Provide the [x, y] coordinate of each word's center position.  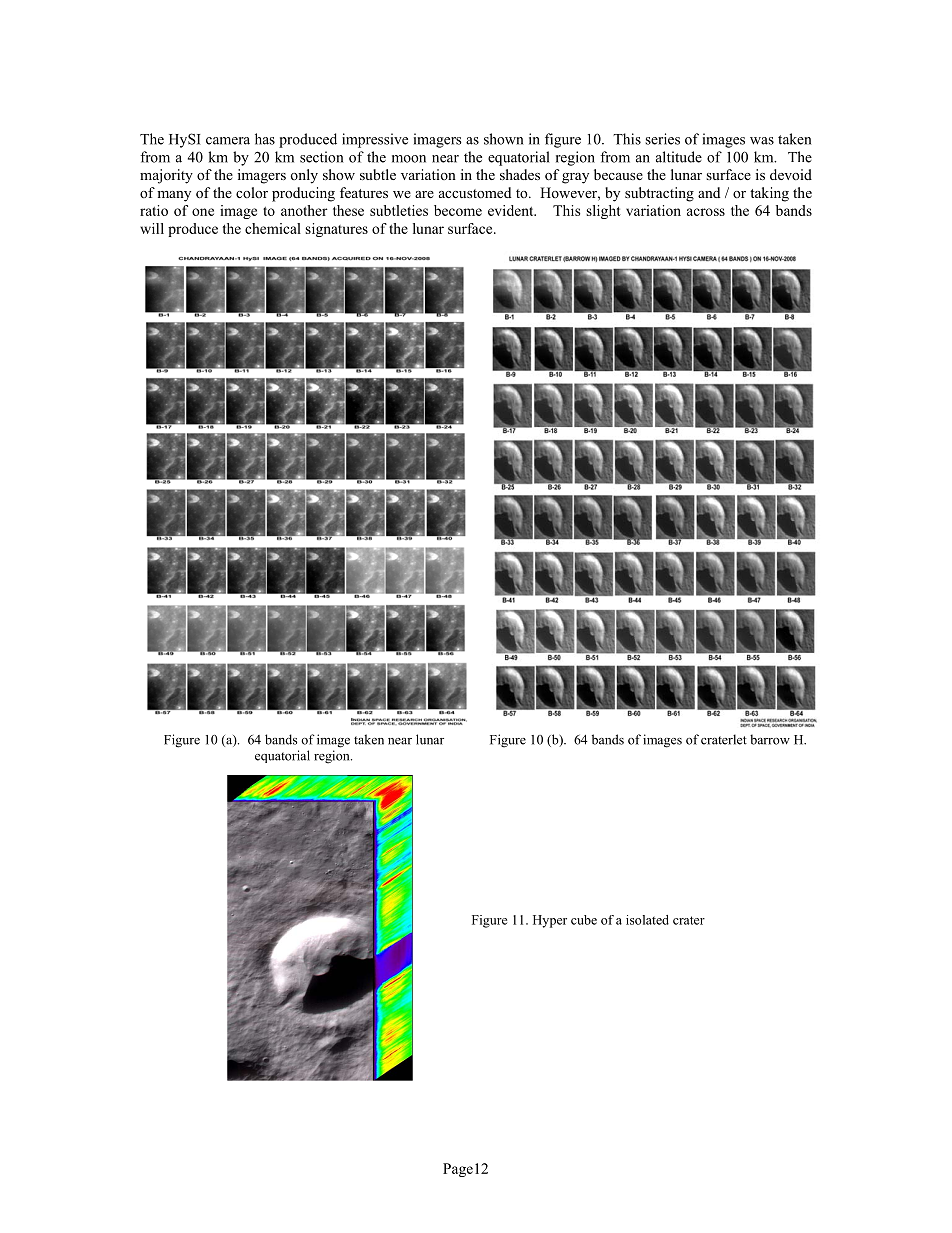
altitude [679, 157]
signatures [336, 230]
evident [512, 210]
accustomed [475, 192]
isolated [647, 920]
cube [584, 920]
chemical [273, 228]
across [706, 212]
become [458, 210]
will [152, 228]
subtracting [659, 194]
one [203, 212]
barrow [770, 739]
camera [228, 141]
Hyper [550, 921]
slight [603, 212]
